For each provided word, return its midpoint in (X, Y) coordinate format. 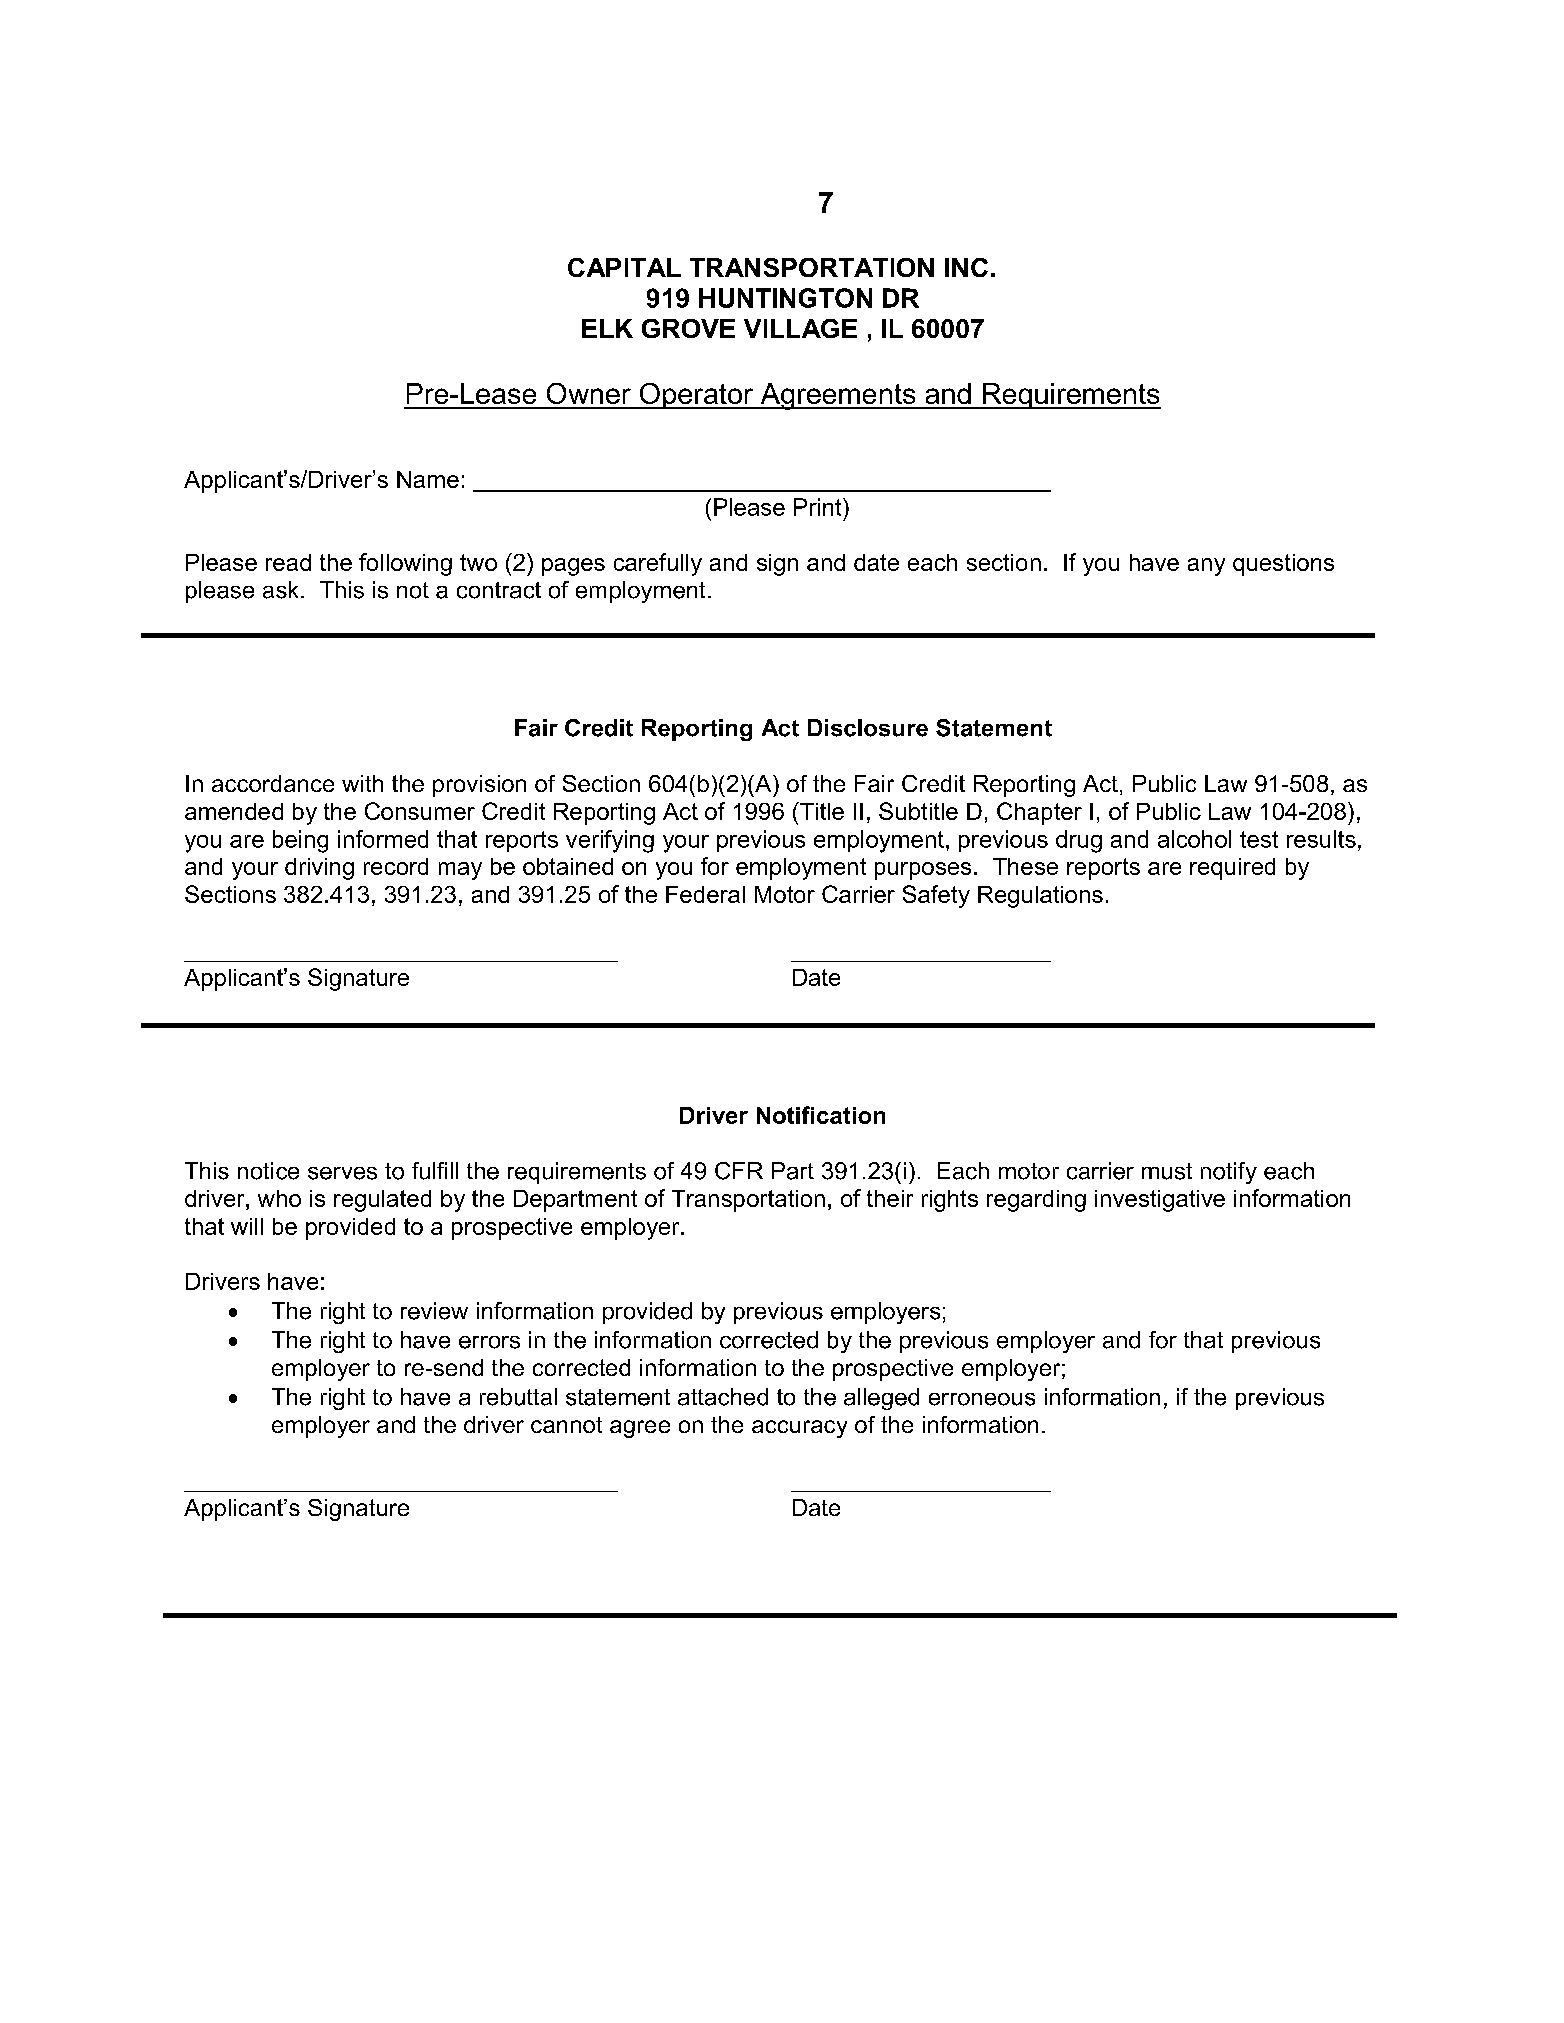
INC (966, 267)
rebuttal (518, 1397)
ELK (607, 328)
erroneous (982, 1399)
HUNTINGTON (785, 298)
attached (723, 1397)
